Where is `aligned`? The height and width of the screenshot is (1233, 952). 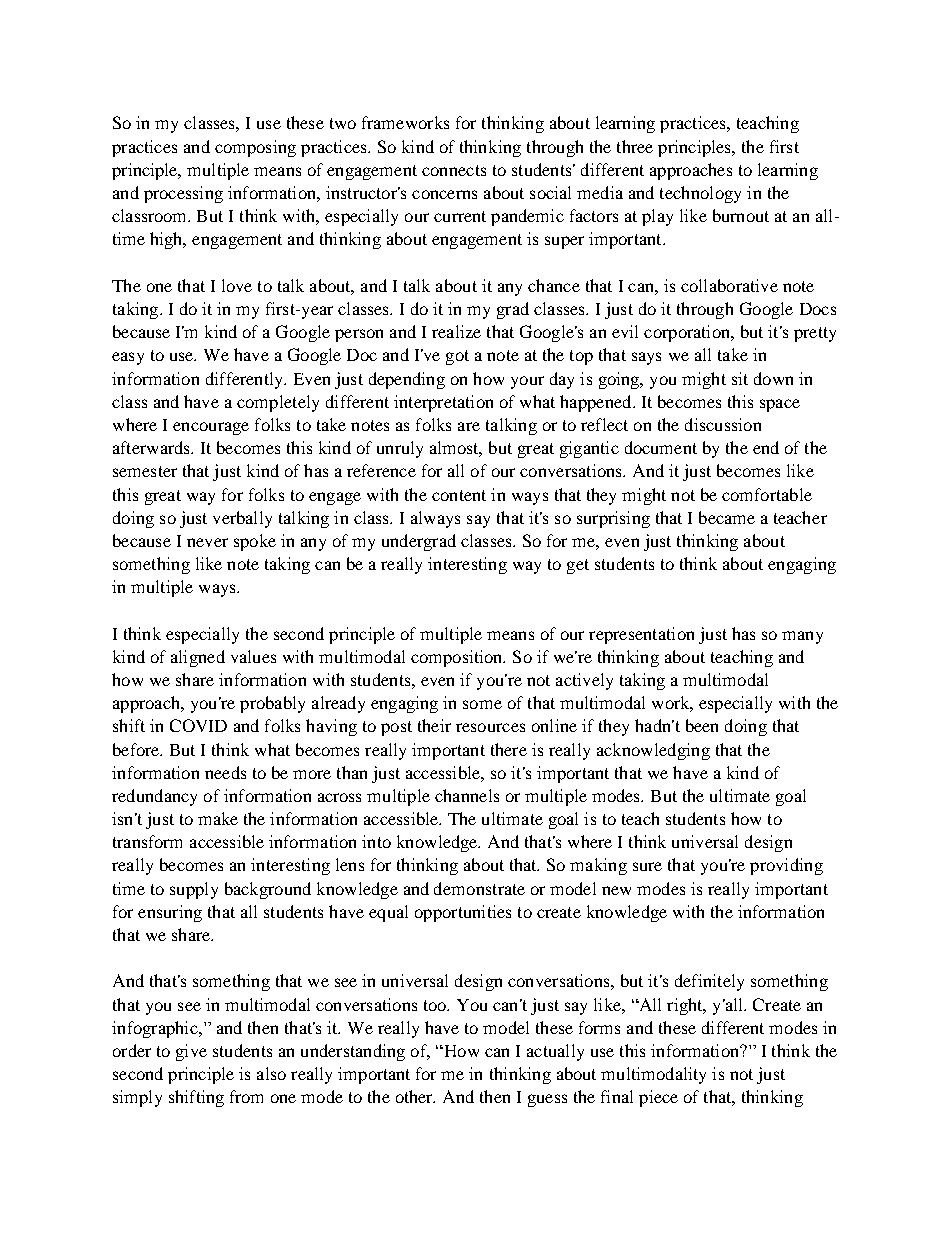
aligned is located at coordinates (198, 658).
